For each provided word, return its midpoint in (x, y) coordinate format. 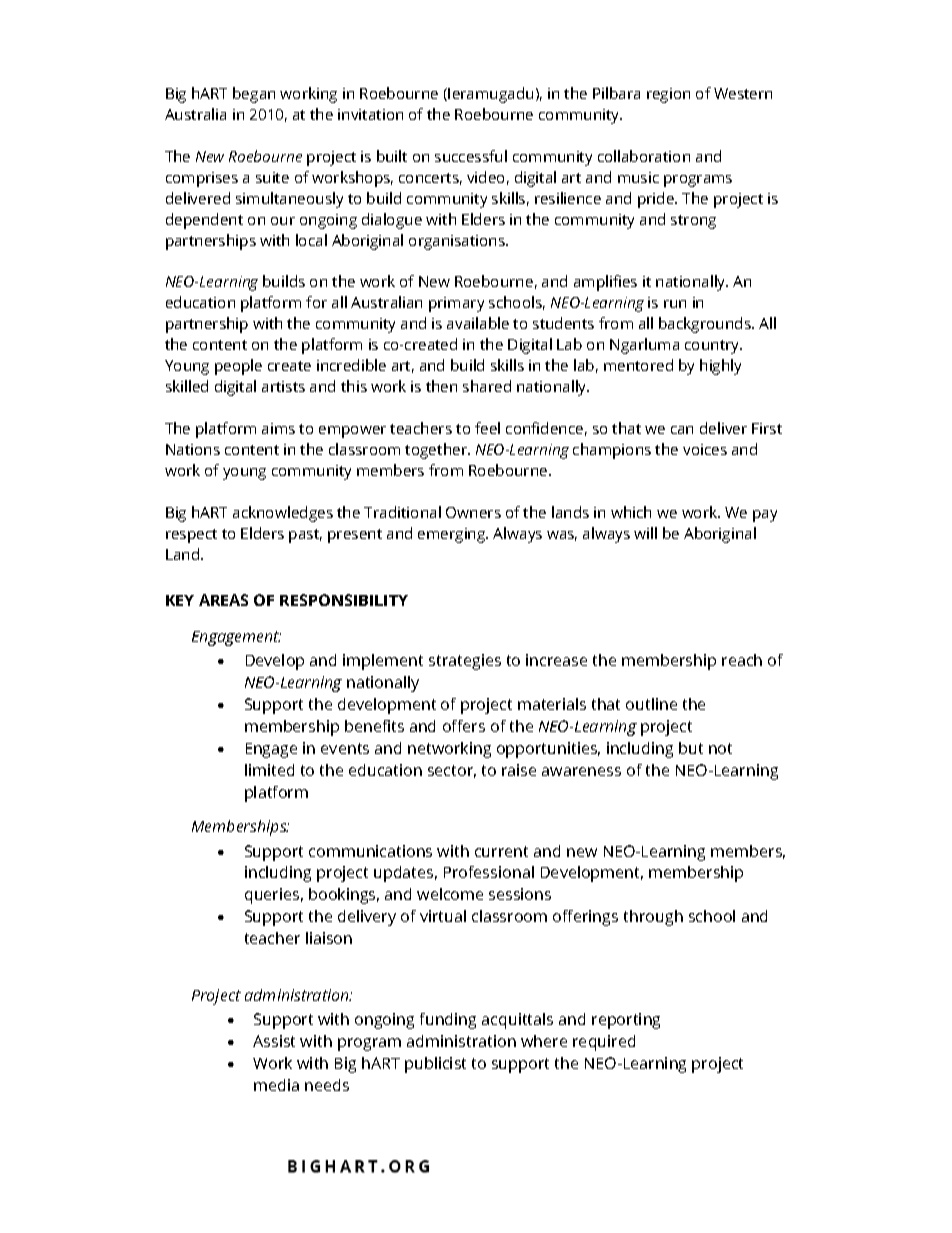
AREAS (223, 600)
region (668, 95)
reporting (626, 1021)
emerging (453, 535)
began (254, 95)
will (645, 533)
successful (471, 156)
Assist (274, 1041)
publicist (435, 1065)
